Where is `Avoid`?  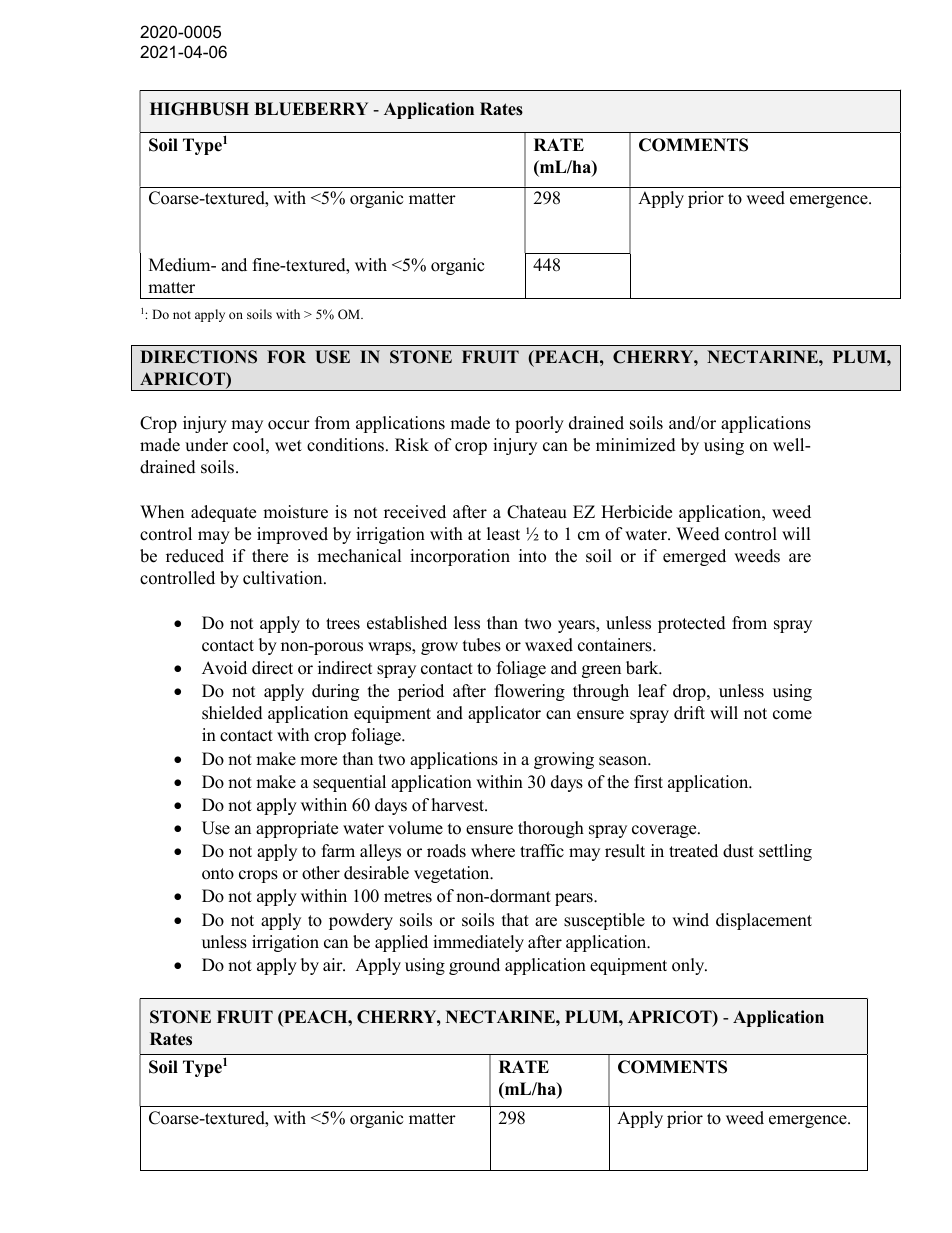 Avoid is located at coordinates (224, 668).
